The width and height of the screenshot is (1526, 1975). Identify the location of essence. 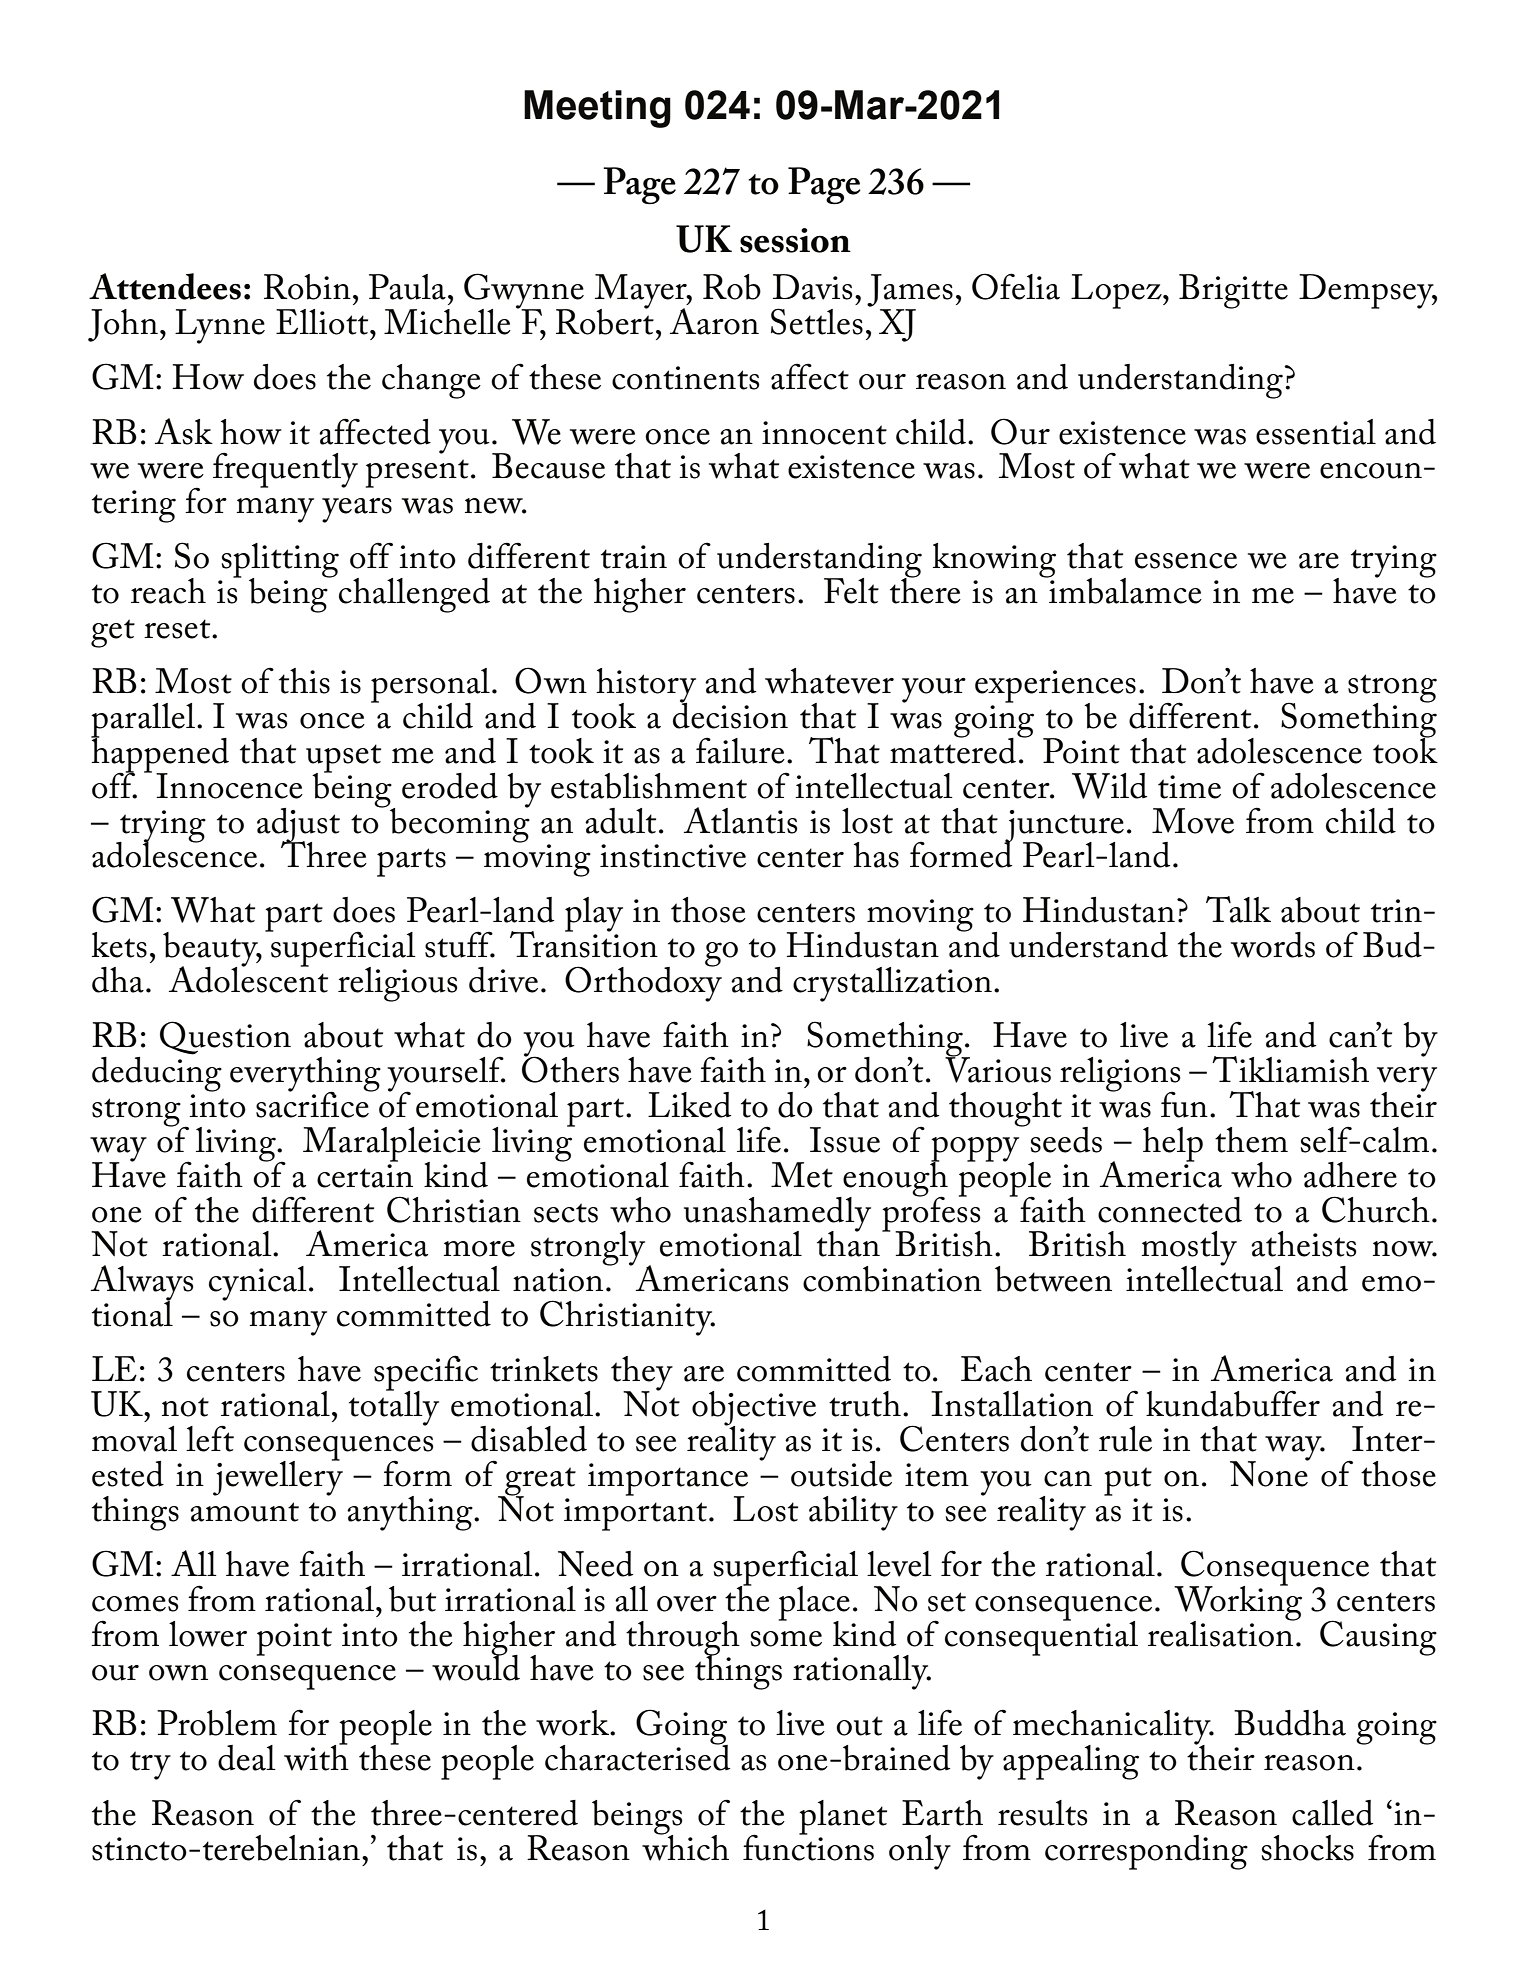
(1186, 561).
